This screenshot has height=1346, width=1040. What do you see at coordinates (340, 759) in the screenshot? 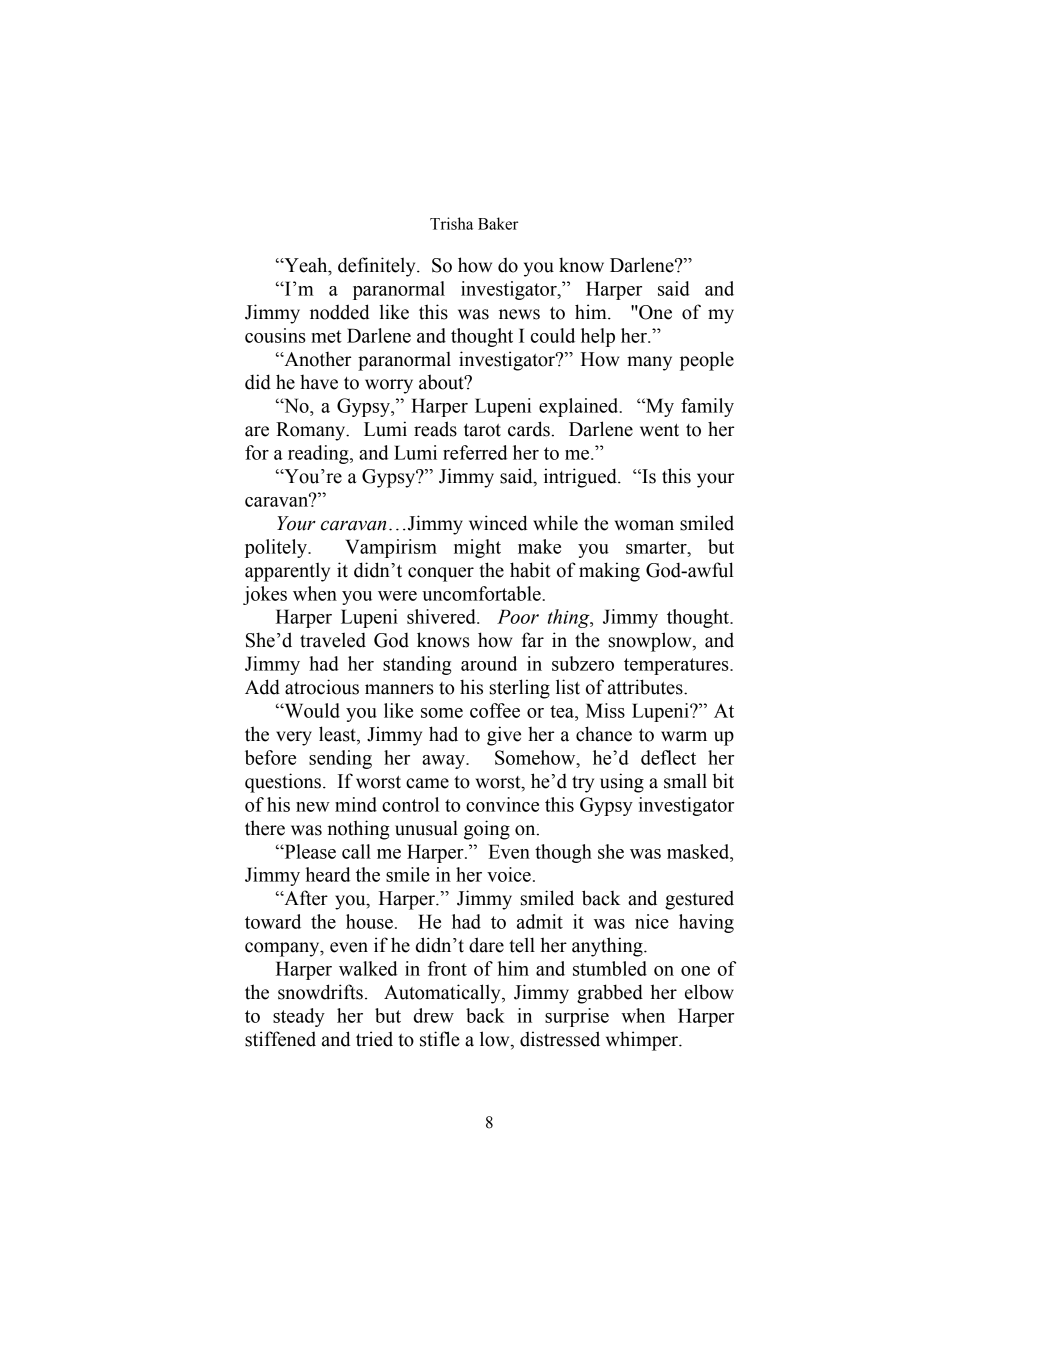
I see `sending` at bounding box center [340, 759].
